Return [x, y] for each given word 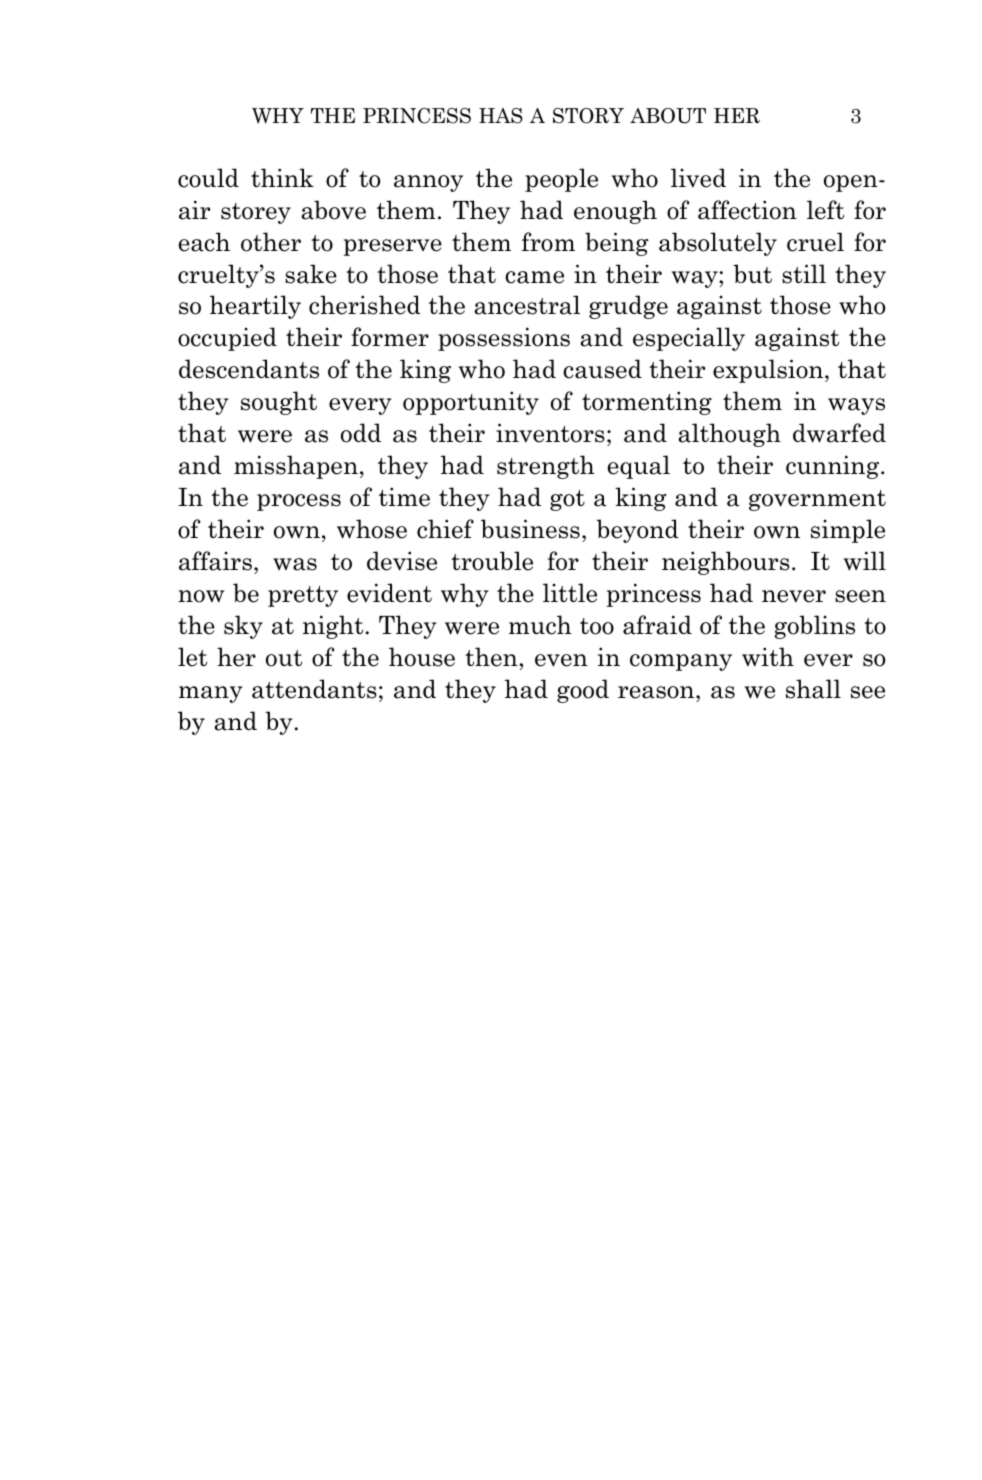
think [282, 177]
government [817, 500]
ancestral [527, 305]
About [668, 116]
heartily [255, 307]
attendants [314, 689]
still [804, 274]
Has [501, 116]
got [567, 500]
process [299, 502]
